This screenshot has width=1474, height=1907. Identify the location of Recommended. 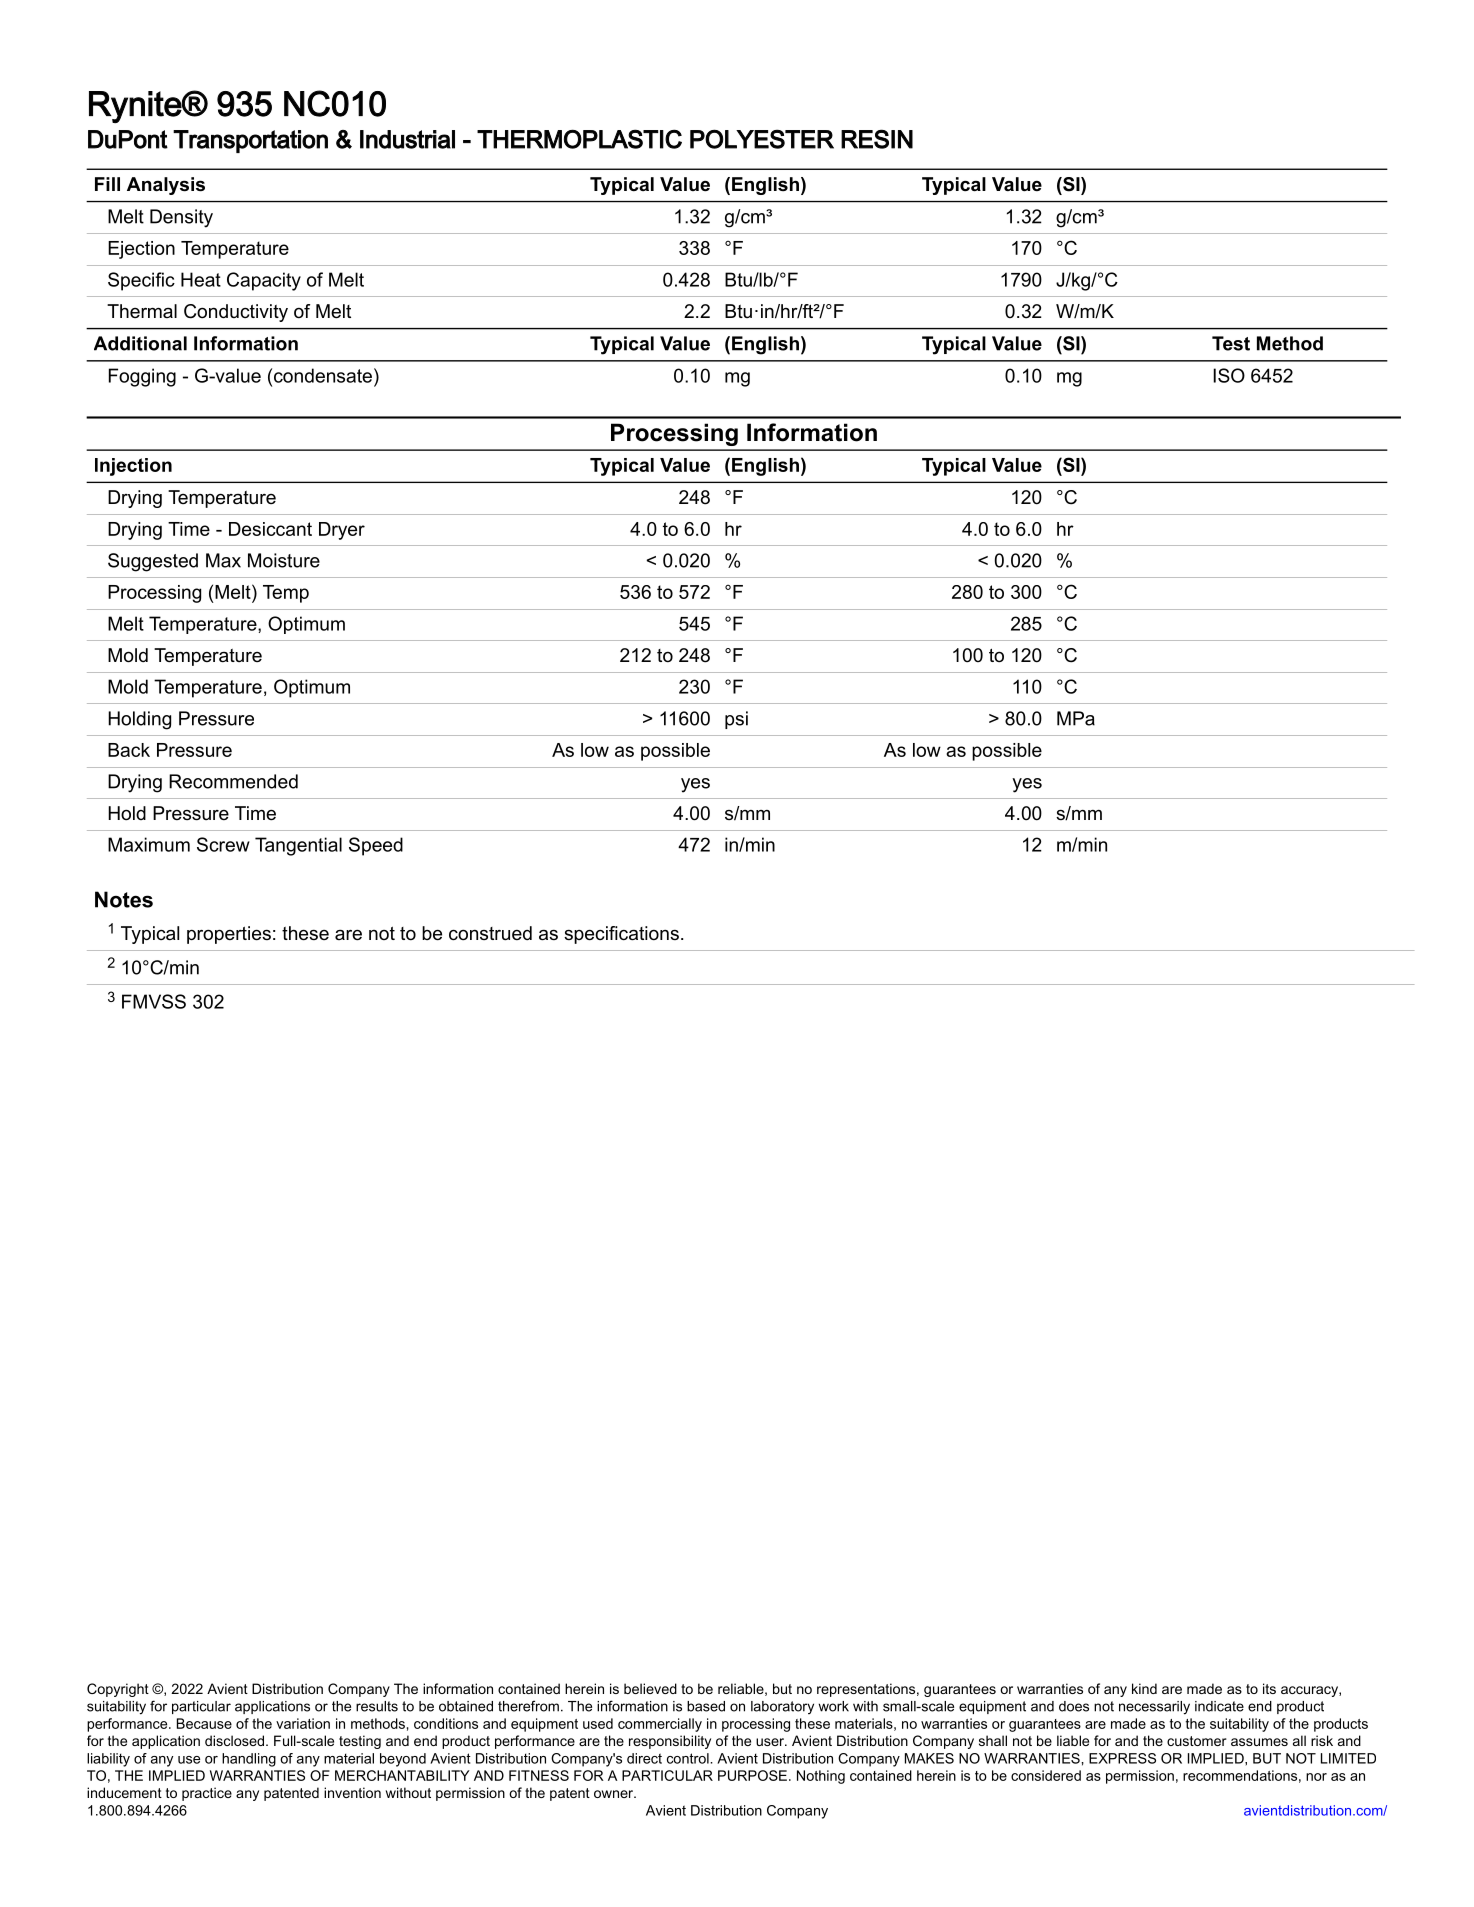
(233, 781).
